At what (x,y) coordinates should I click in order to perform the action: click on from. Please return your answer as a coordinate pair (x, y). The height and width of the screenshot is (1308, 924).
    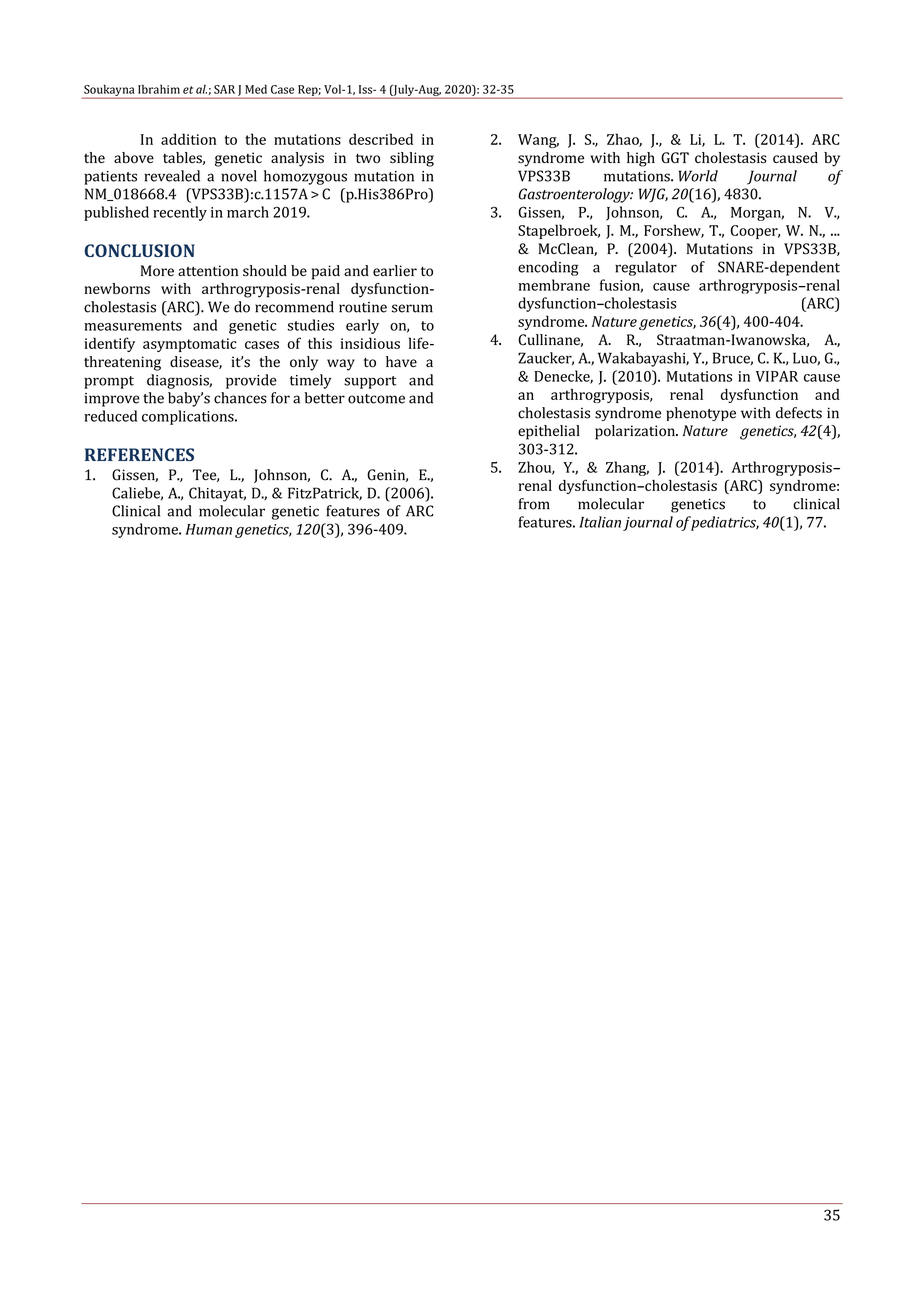
    Looking at the image, I should click on (534, 504).
